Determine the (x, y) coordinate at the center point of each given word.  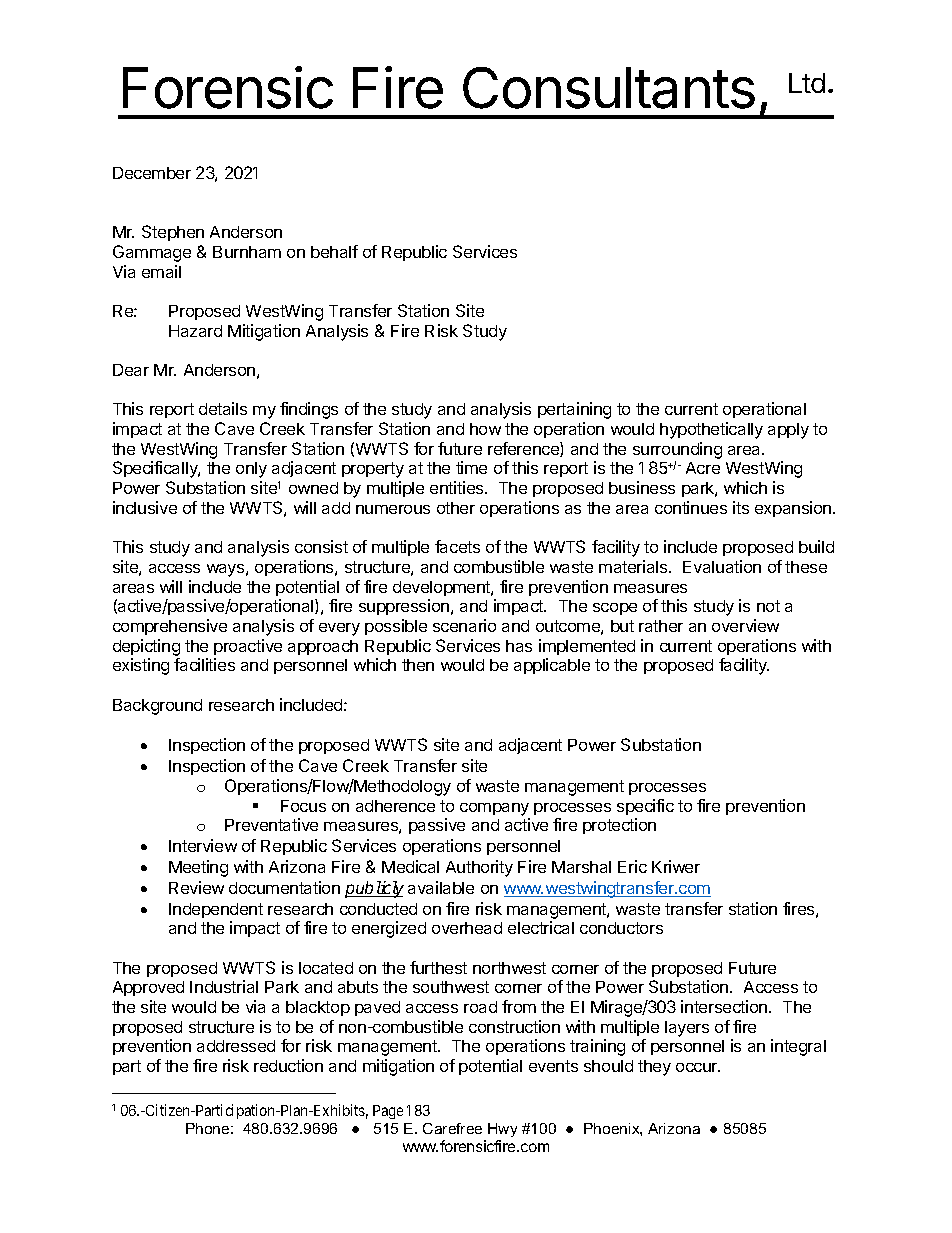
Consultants (609, 88)
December (152, 173)
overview (745, 625)
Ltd (807, 83)
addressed (236, 1046)
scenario (464, 625)
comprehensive (170, 627)
